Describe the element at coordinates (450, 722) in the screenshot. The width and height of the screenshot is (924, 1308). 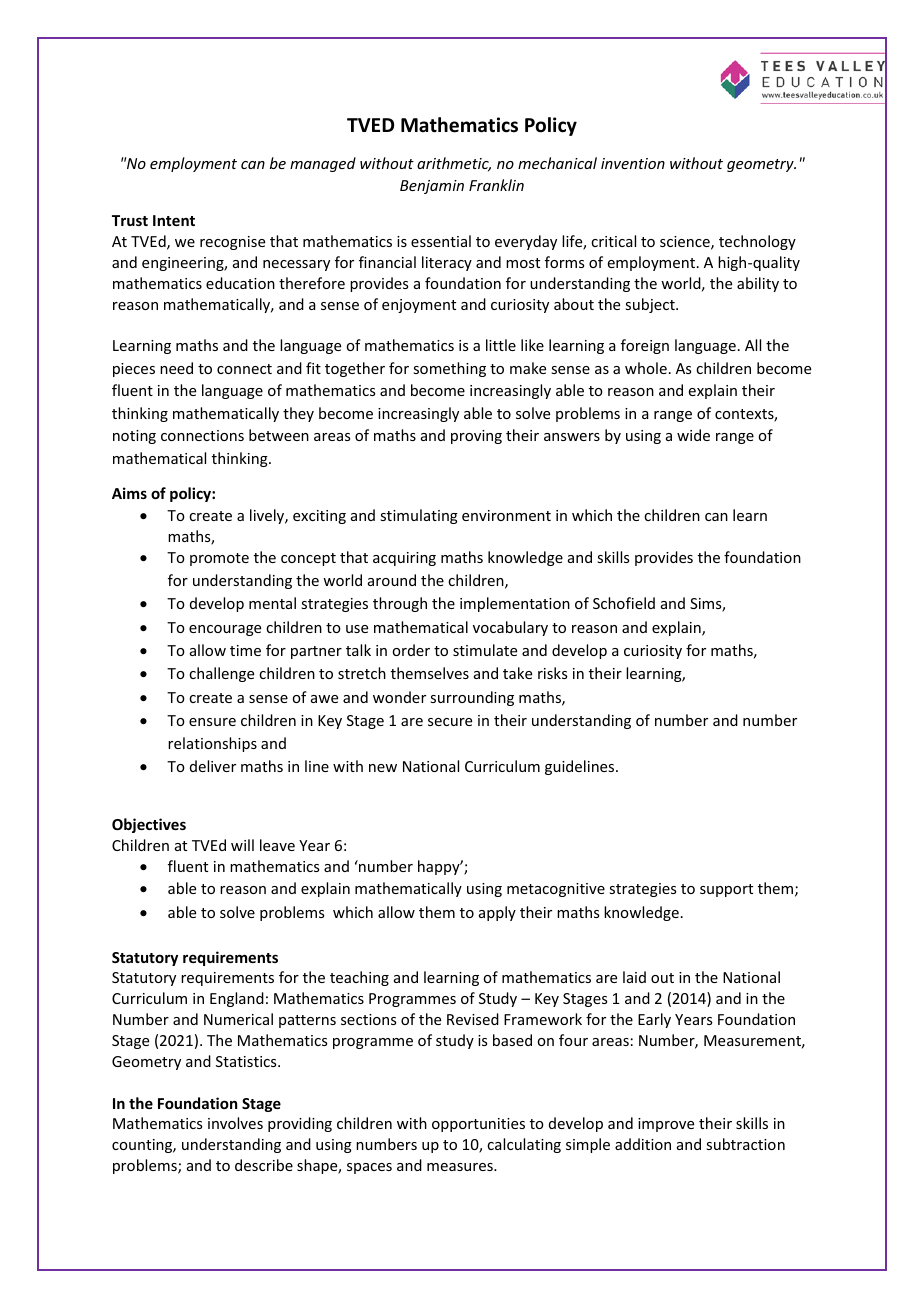
I see `secure` at that location.
